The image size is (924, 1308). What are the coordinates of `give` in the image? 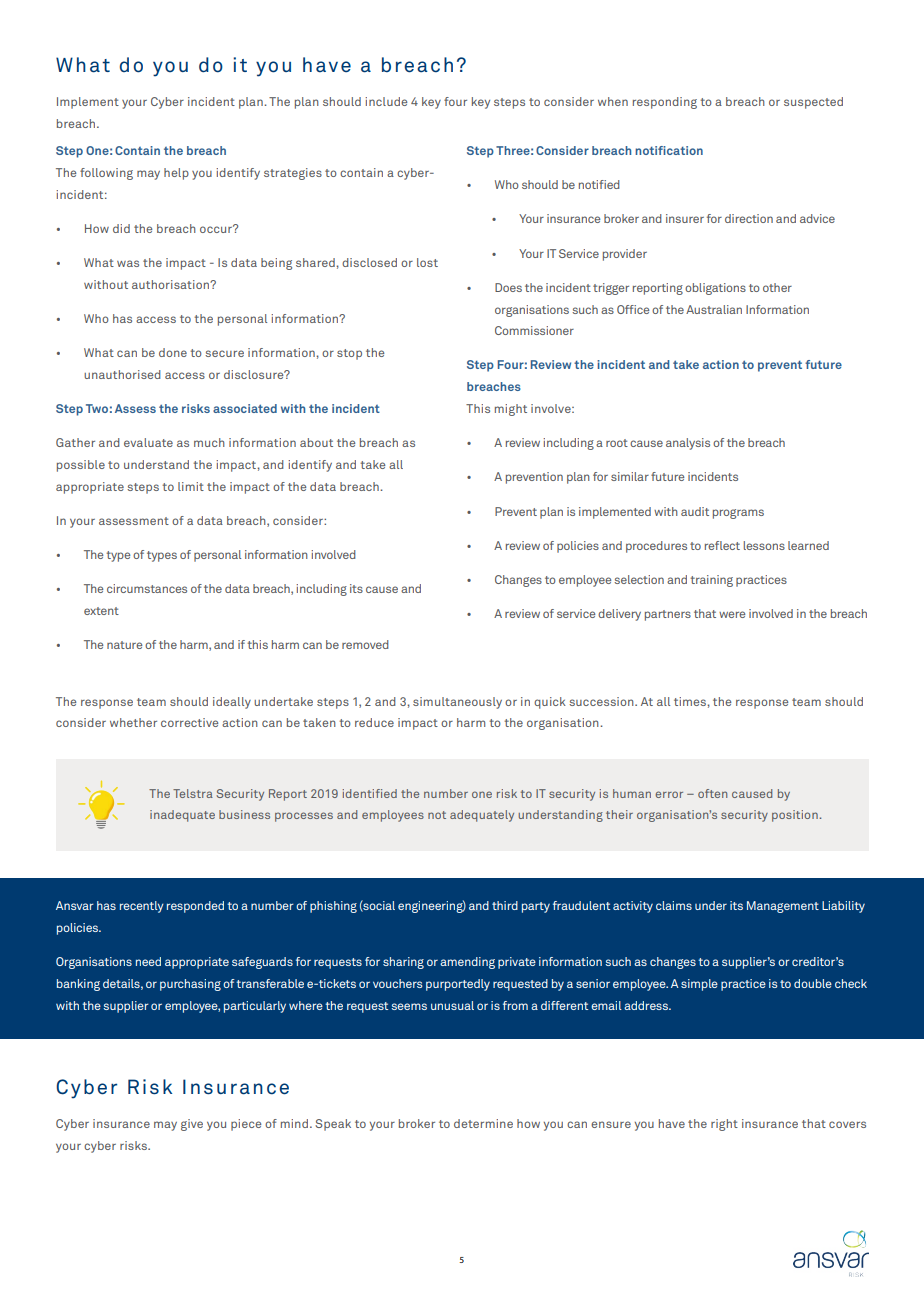 It's located at (192, 1125).
